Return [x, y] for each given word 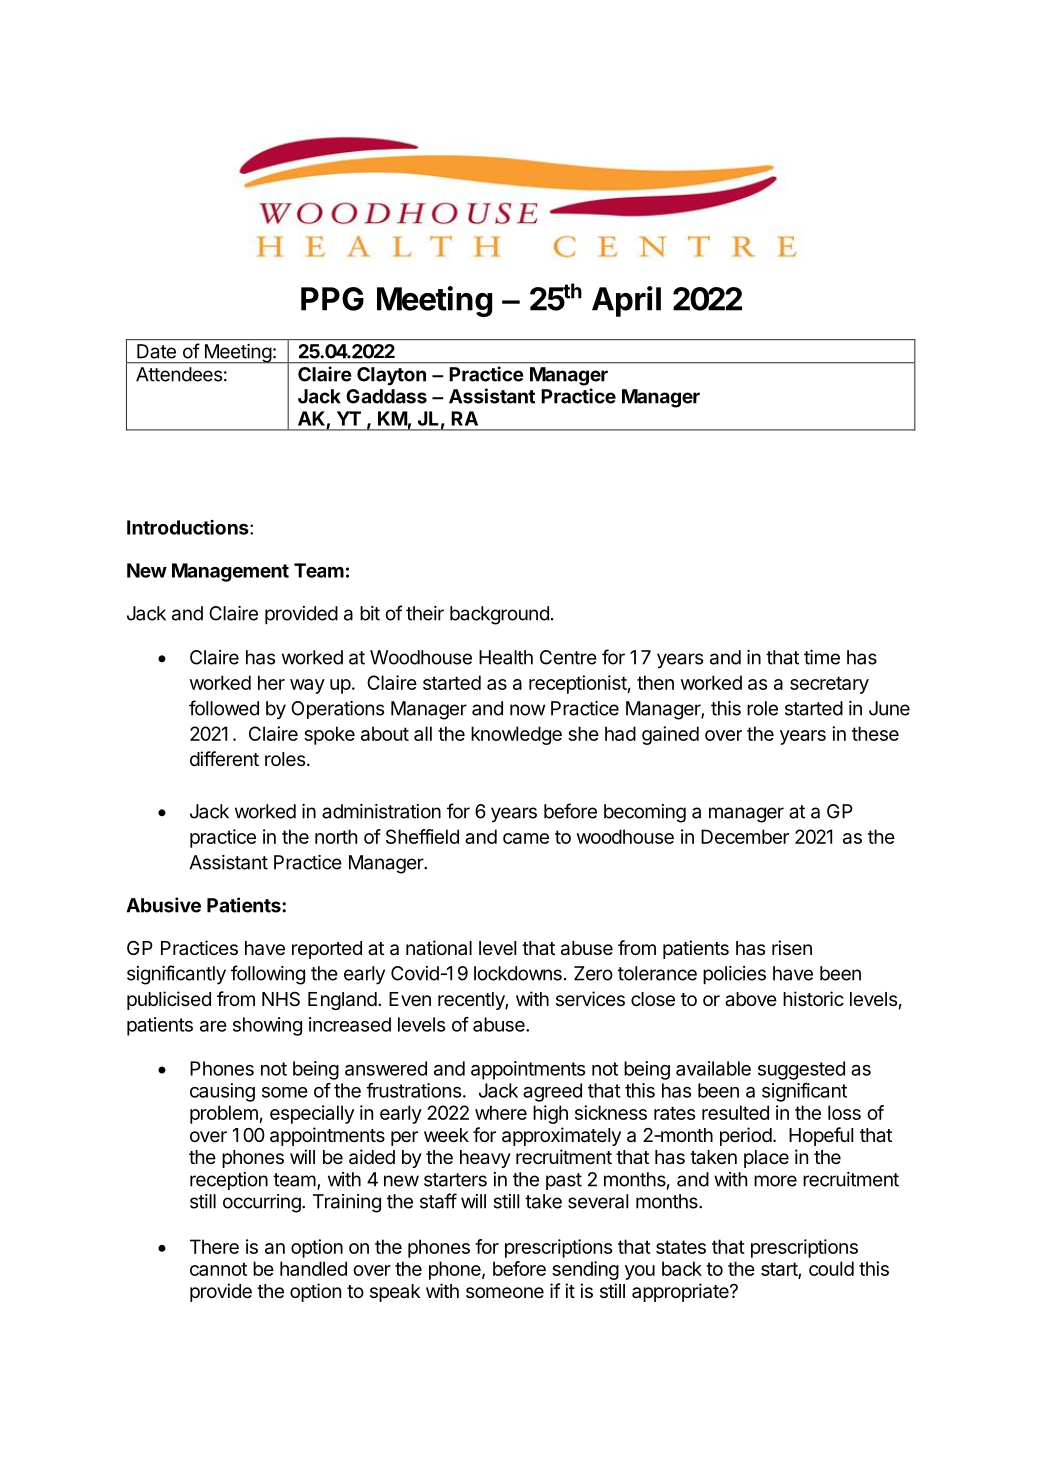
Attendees [179, 374]
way [307, 686]
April [626, 301]
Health [506, 657]
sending [585, 1270]
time [822, 657]
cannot [218, 1269]
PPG [332, 299]
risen [792, 947]
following [268, 975]
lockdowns [518, 973]
